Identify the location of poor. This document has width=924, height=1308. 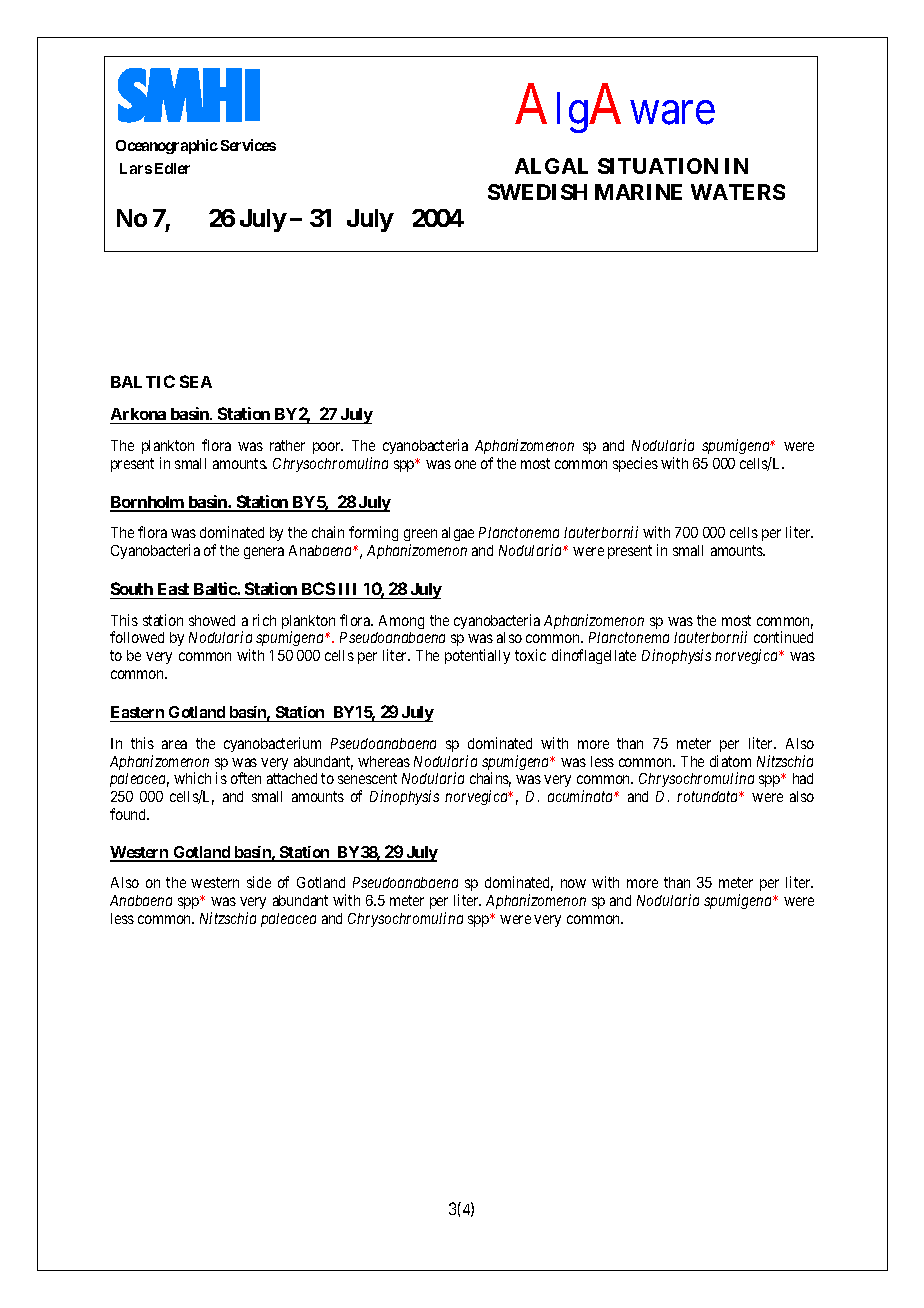
(328, 448).
